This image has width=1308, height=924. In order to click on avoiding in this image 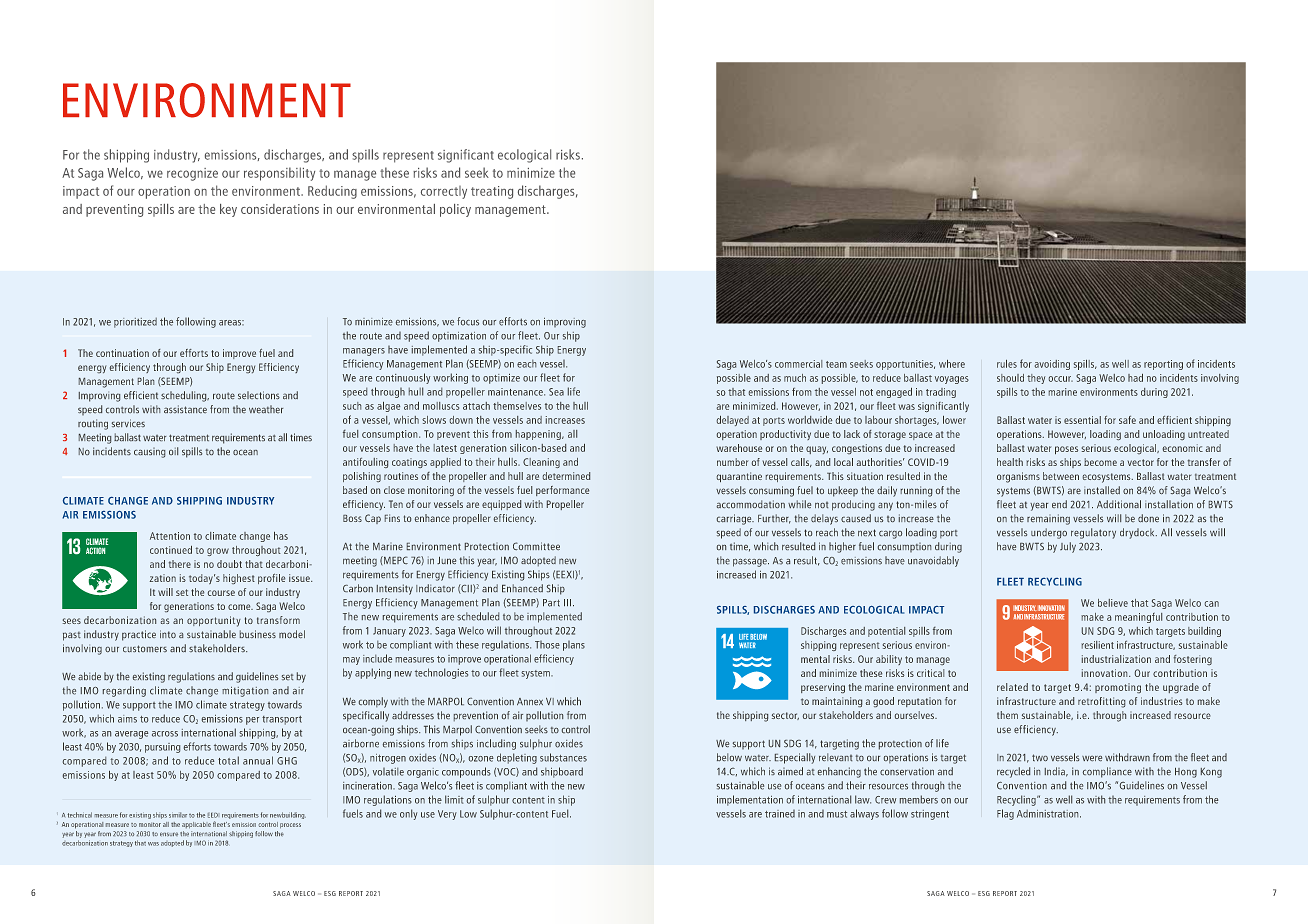, I will do `click(1052, 365)`.
